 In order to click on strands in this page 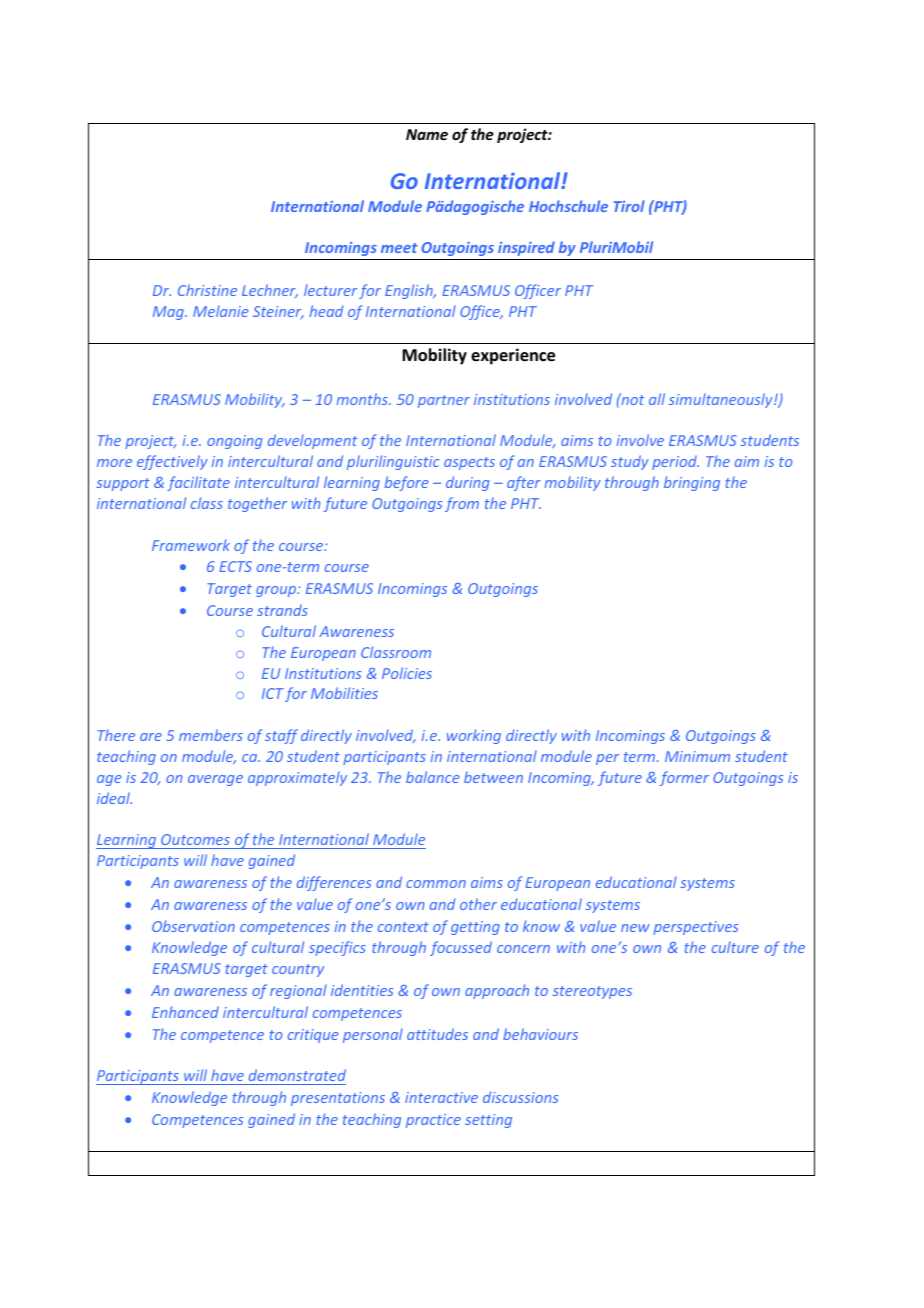, I will do `click(282, 610)`.
